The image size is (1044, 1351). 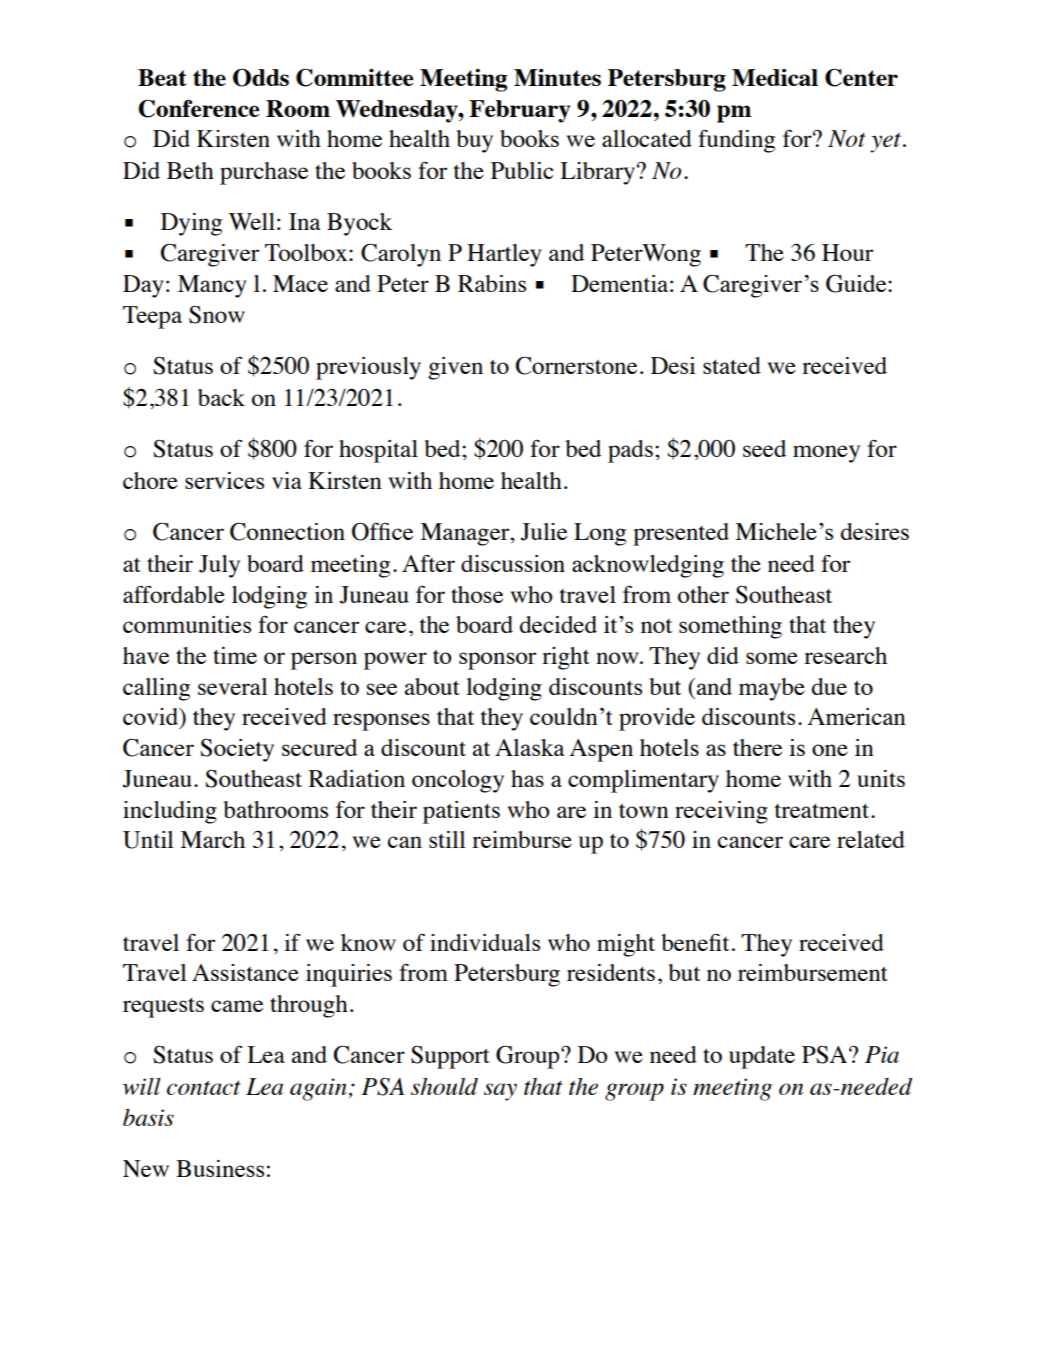 What do you see at coordinates (199, 108) in the screenshot?
I see `Conference` at bounding box center [199, 108].
